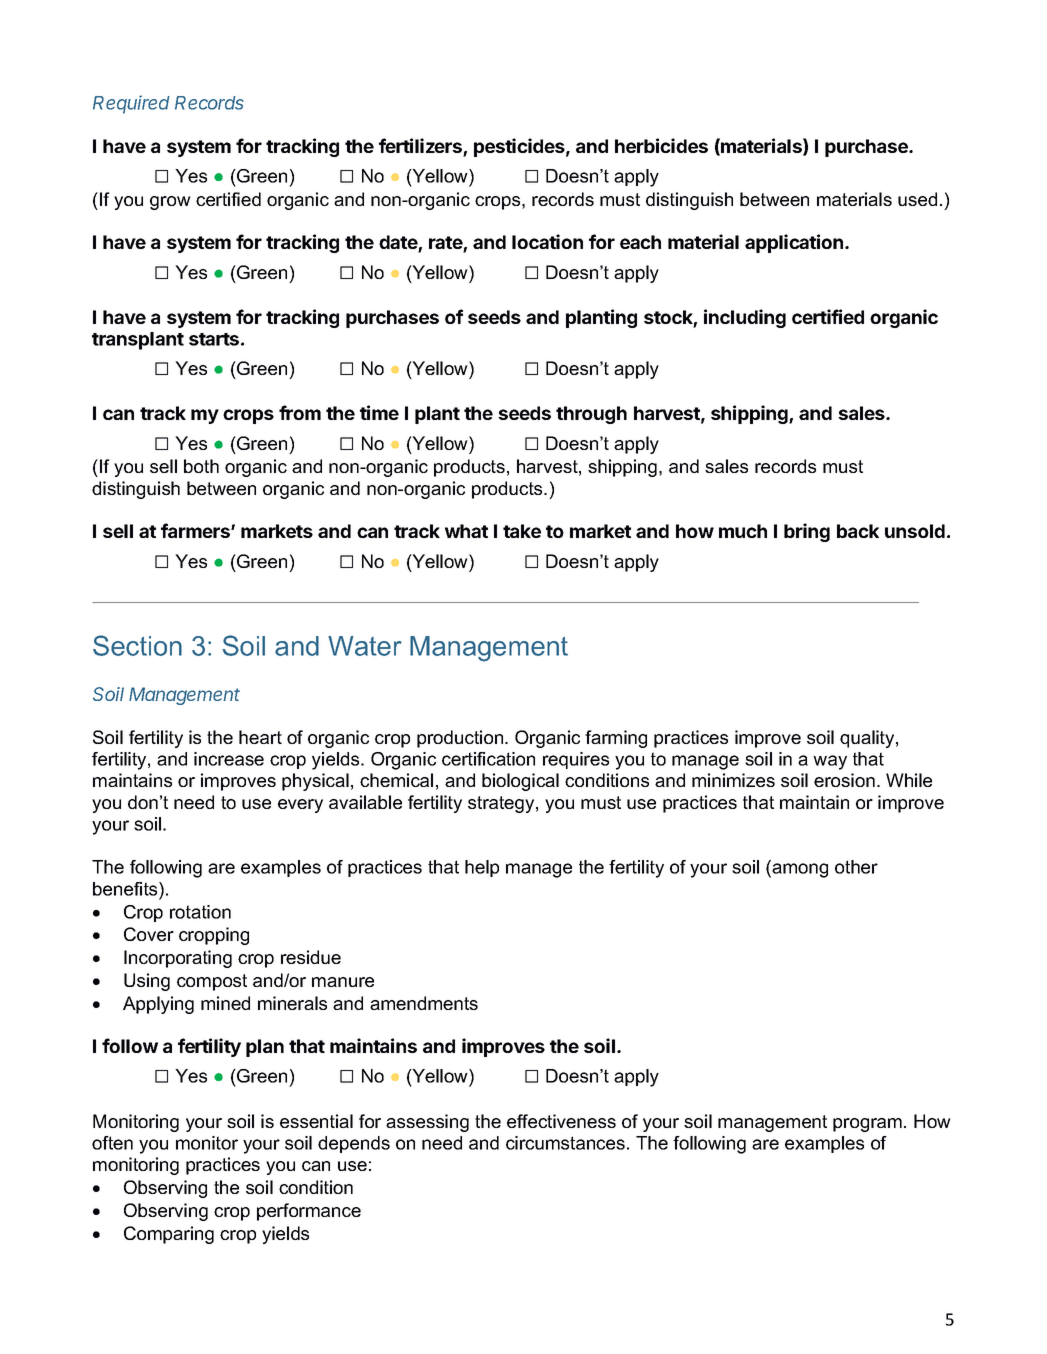 Image resolution: width=1047 pixels, height=1354 pixels. What do you see at coordinates (200, 912) in the screenshot?
I see `rotation` at bounding box center [200, 912].
